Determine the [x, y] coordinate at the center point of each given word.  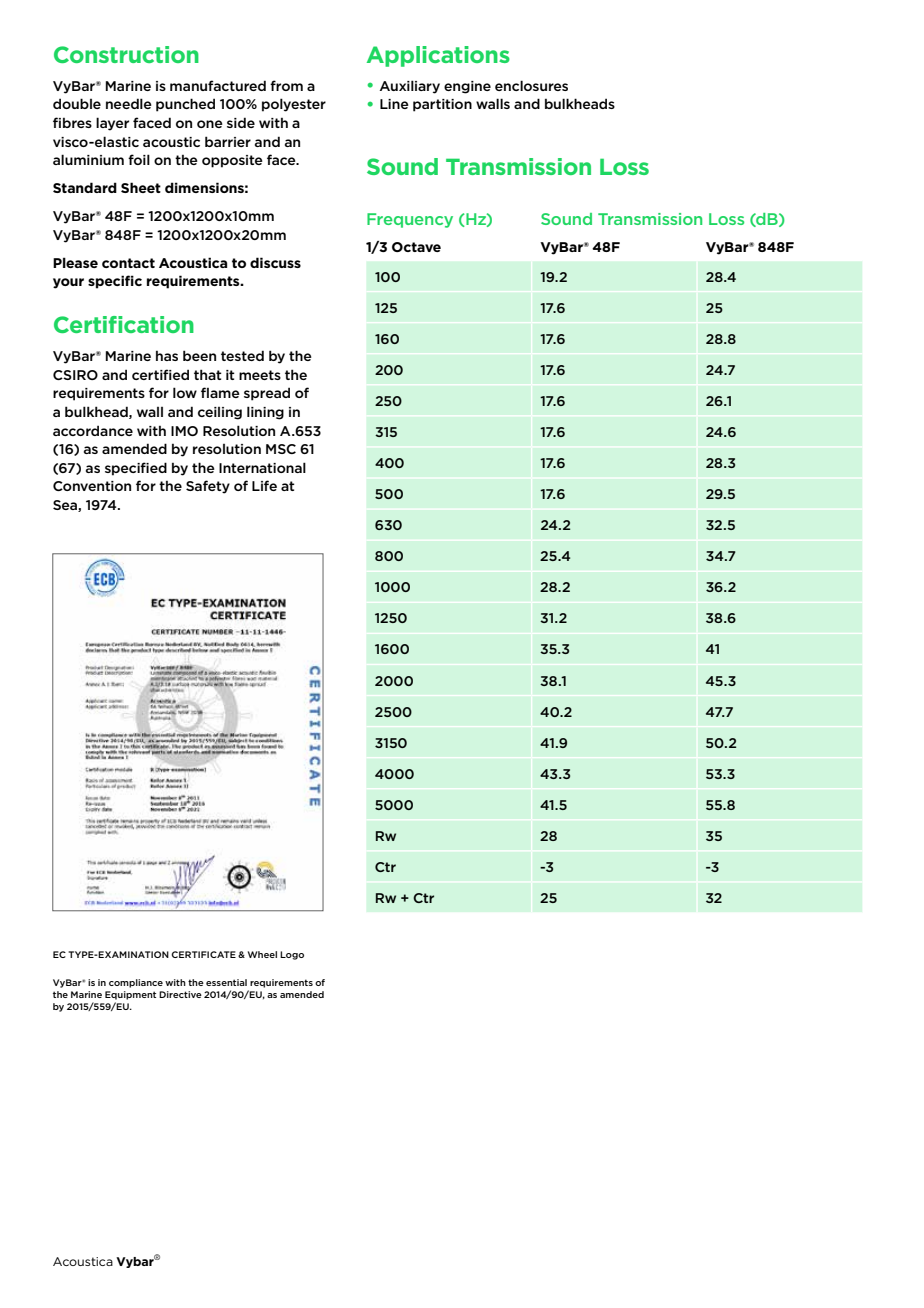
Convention [92, 486]
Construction [126, 54]
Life [264, 485]
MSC [281, 449]
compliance [136, 983]
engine [467, 87]
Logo [292, 955]
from [286, 85]
